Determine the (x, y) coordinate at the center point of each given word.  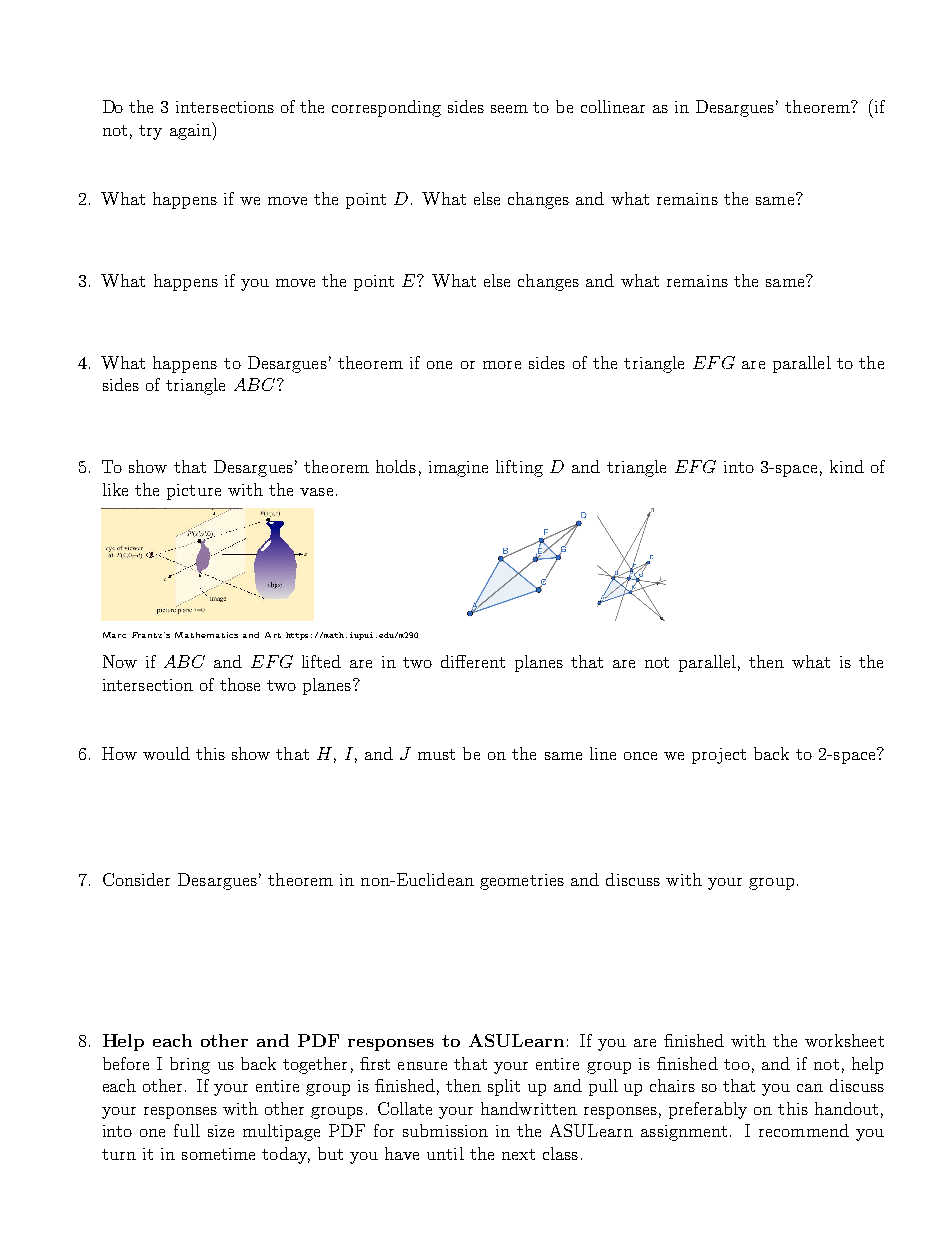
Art (273, 635)
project (719, 756)
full (187, 1130)
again (191, 131)
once (640, 756)
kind (847, 466)
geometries (522, 882)
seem (509, 109)
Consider (136, 879)
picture (194, 492)
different (473, 661)
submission (445, 1130)
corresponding (386, 108)
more (502, 365)
